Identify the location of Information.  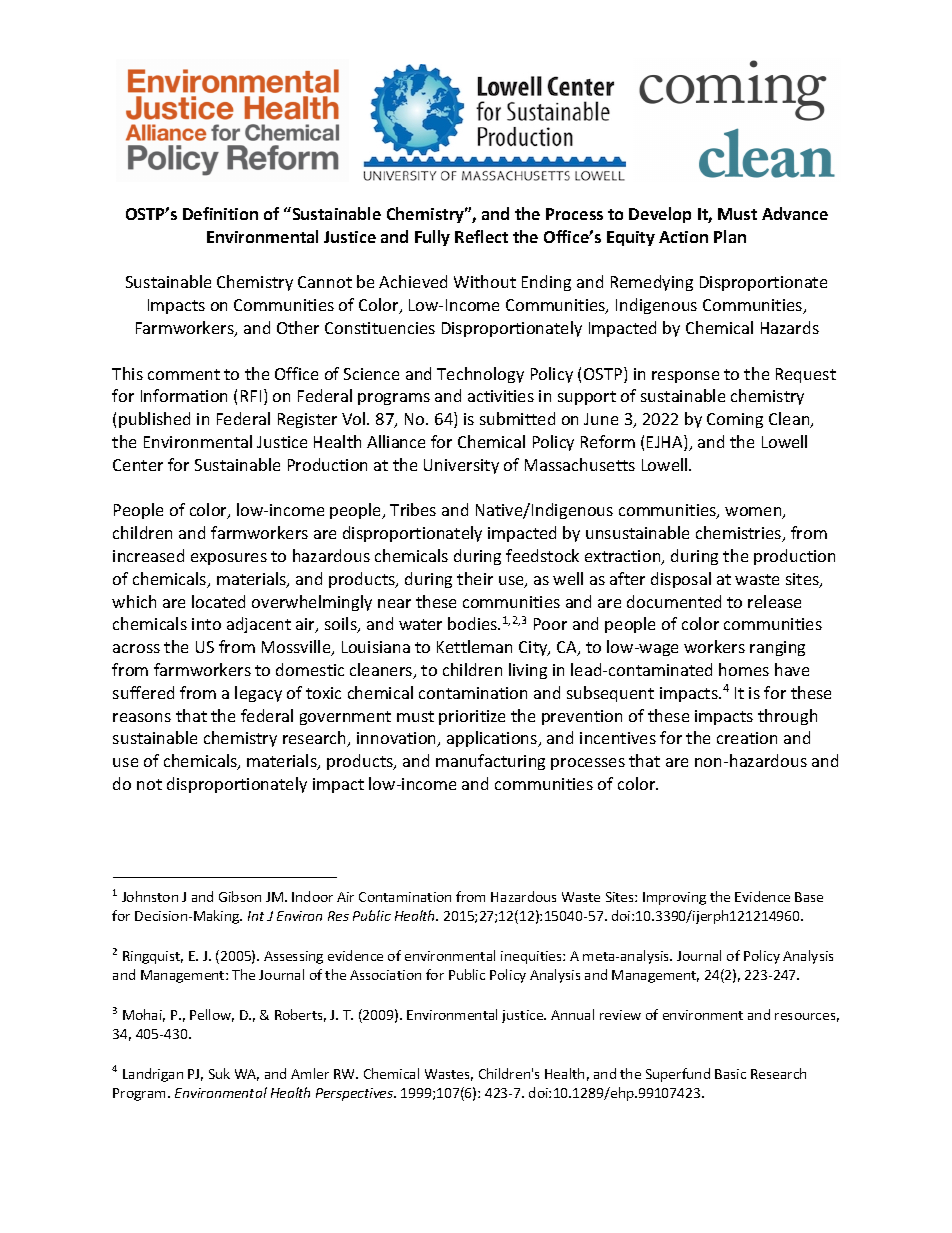
(184, 395).
